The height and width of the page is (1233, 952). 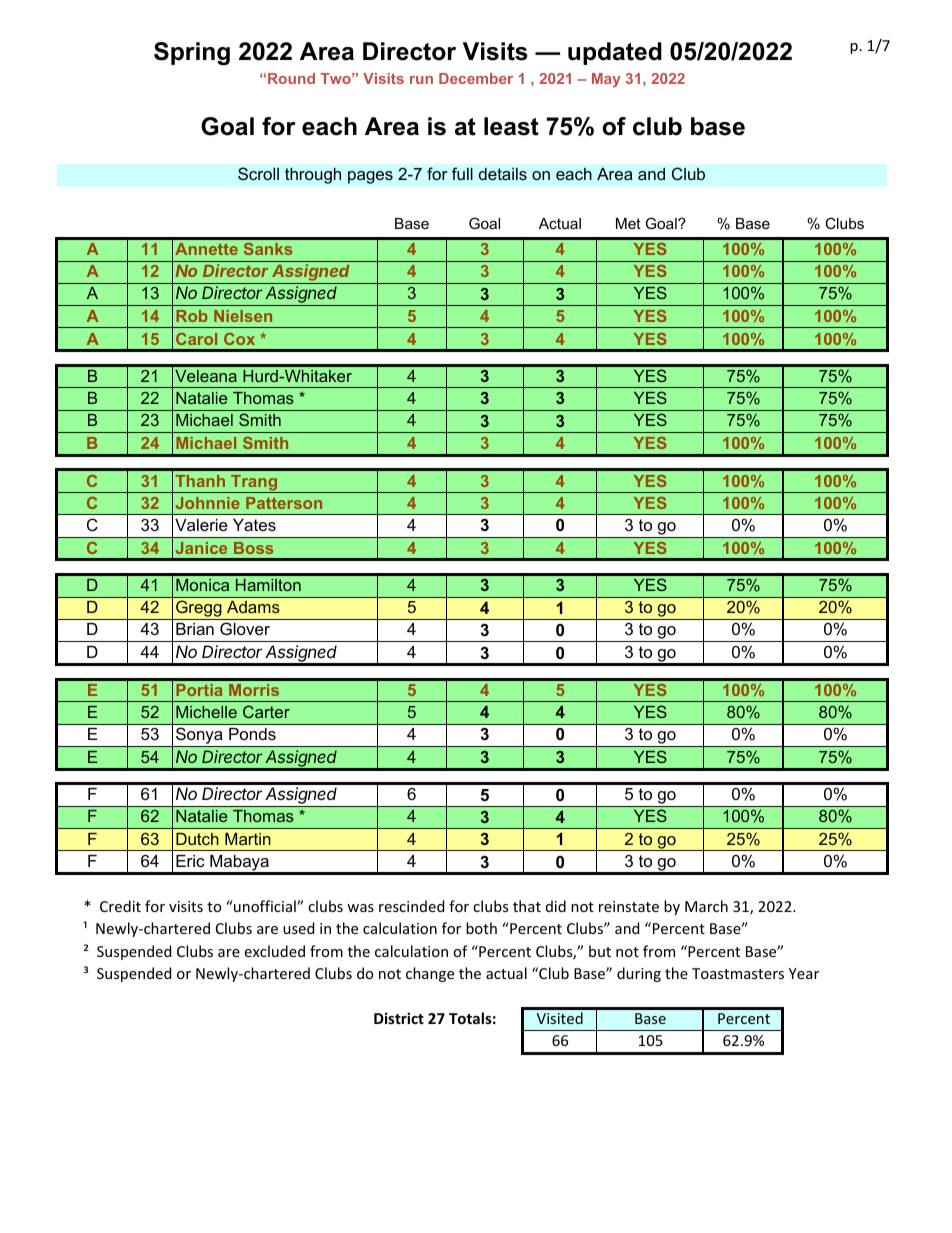 What do you see at coordinates (192, 53) in the page?
I see `Spring` at bounding box center [192, 53].
